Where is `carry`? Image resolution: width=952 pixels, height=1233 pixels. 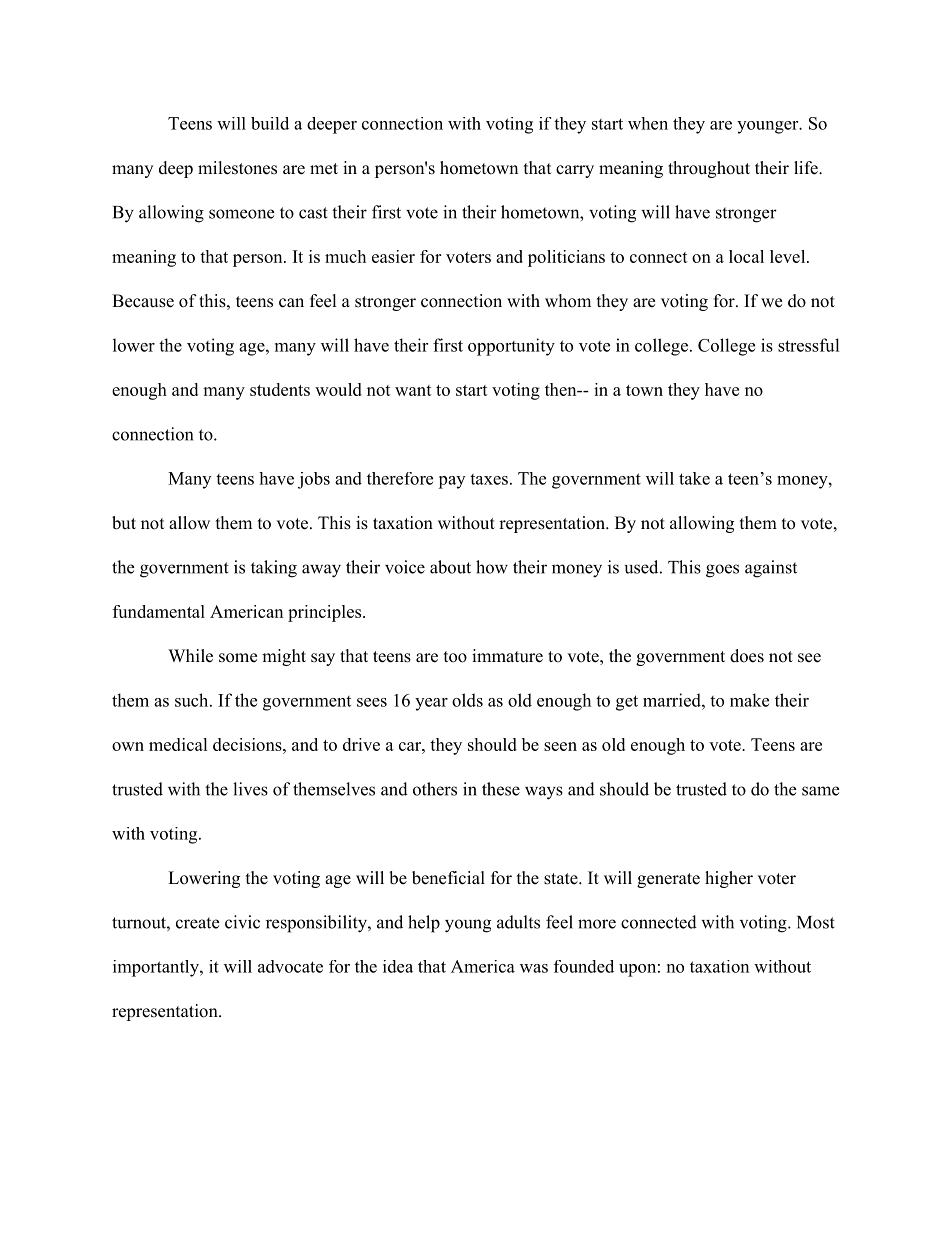
carry is located at coordinates (575, 171).
